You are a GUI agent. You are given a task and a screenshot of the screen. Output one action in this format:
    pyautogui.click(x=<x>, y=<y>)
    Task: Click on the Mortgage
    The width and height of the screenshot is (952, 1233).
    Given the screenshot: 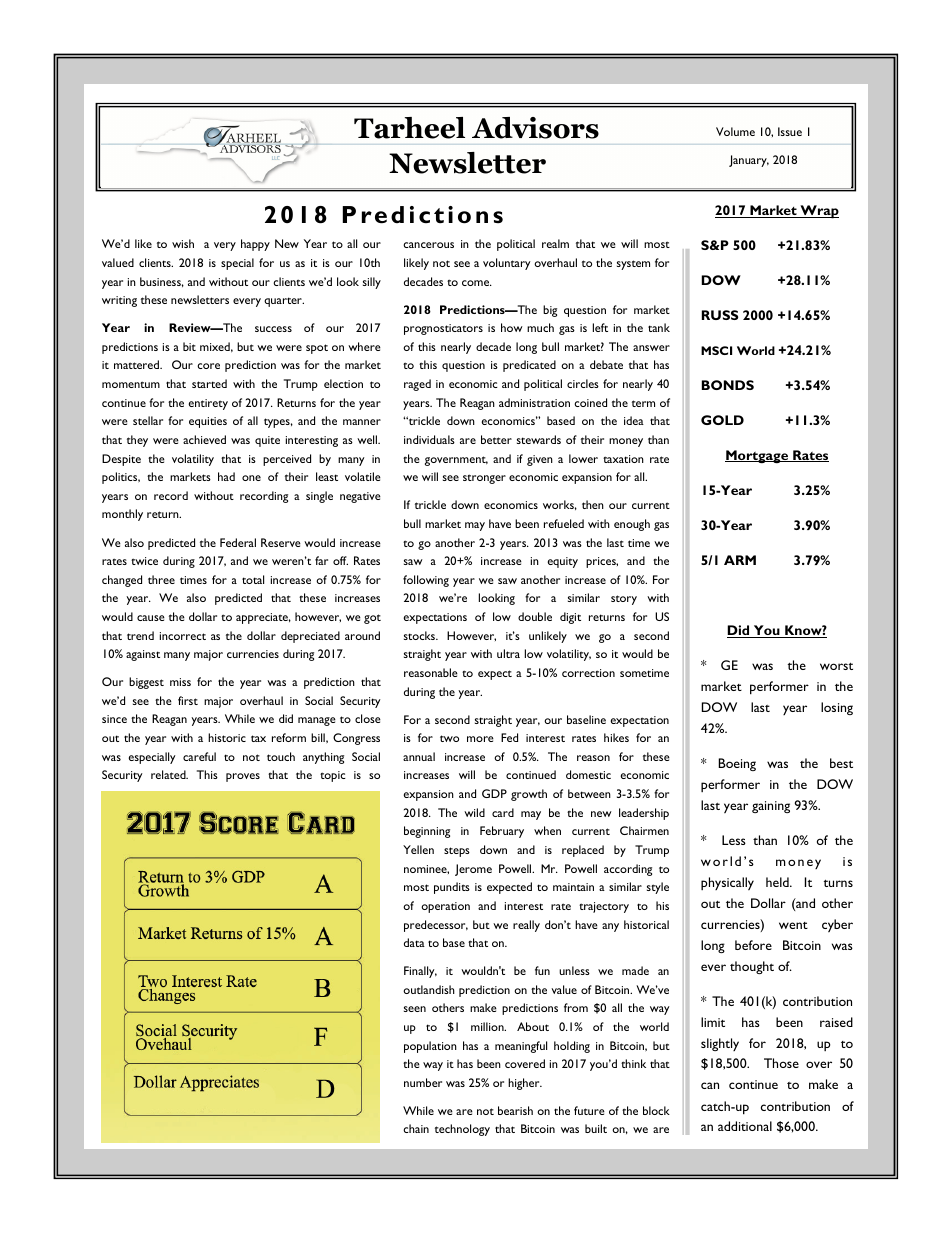 What is the action you would take?
    pyautogui.click(x=758, y=456)
